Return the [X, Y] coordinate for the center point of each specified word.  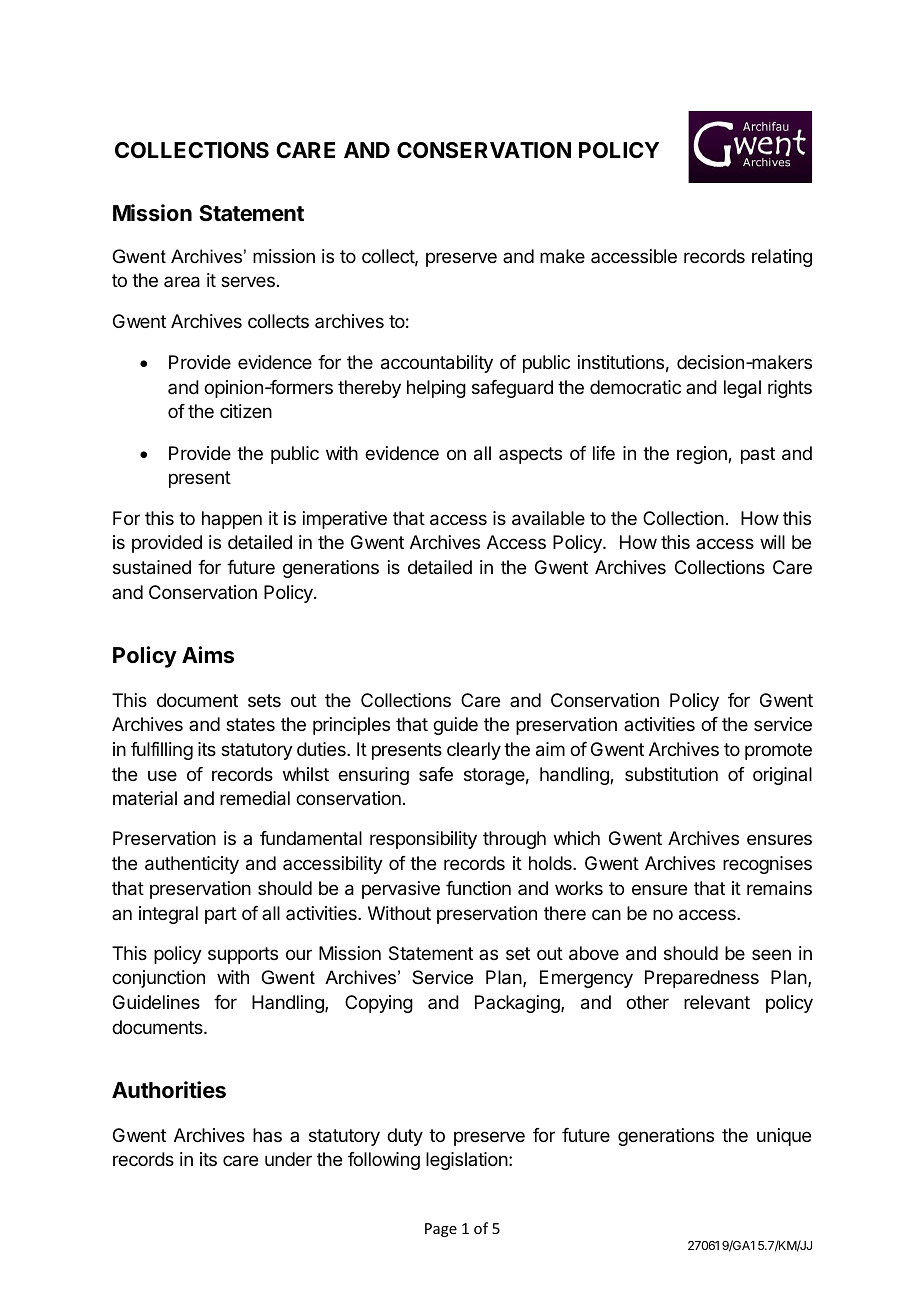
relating [782, 258]
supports [243, 955]
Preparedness [702, 979]
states [250, 725]
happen [232, 520]
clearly [474, 751]
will [772, 542]
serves [248, 281]
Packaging [518, 1004]
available [548, 518]
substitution [671, 774]
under [288, 1159]
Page [441, 1230]
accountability [437, 364]
